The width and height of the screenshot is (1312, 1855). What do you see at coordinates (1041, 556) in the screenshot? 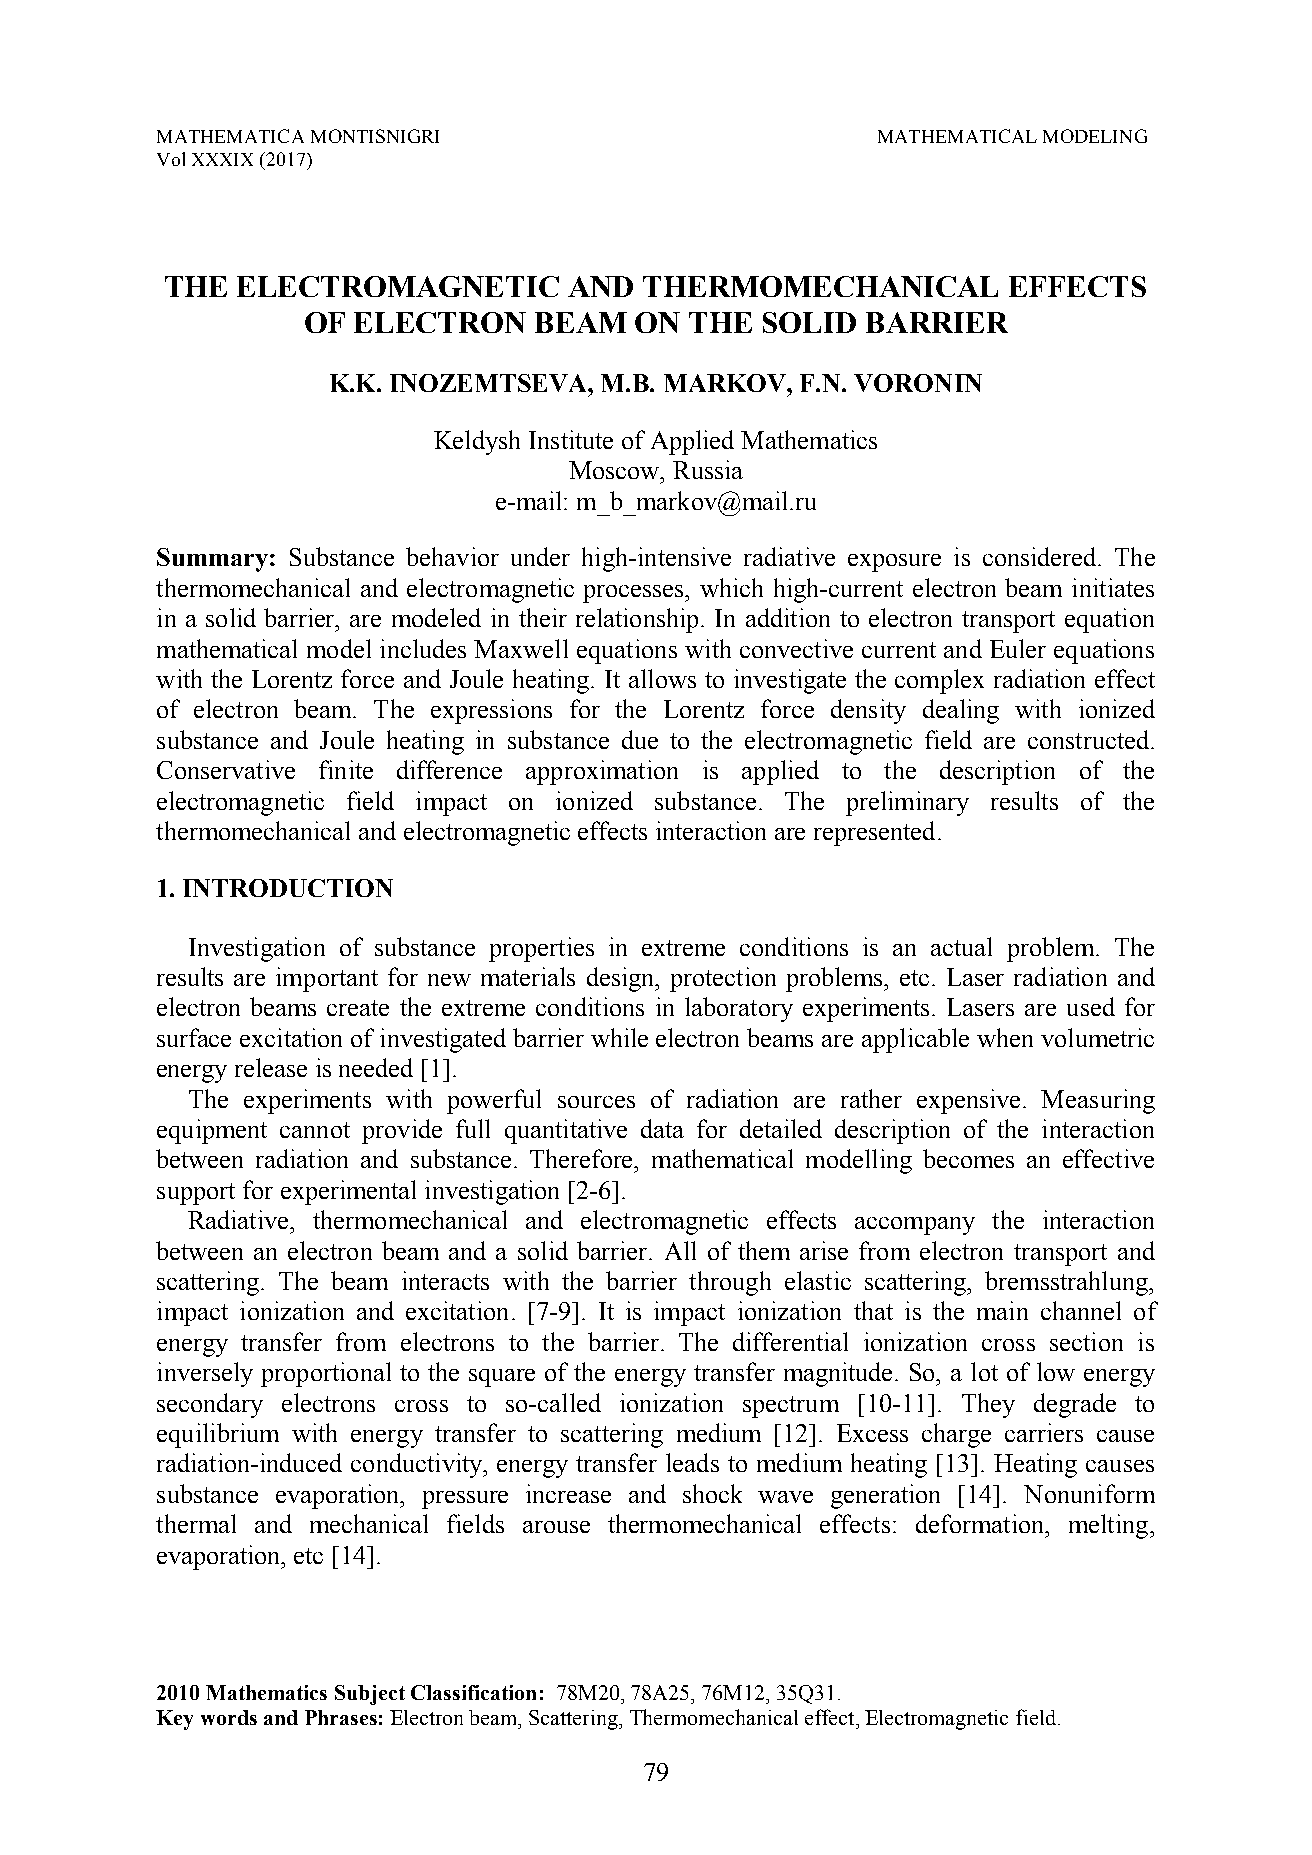
I see `considered` at bounding box center [1041, 556].
